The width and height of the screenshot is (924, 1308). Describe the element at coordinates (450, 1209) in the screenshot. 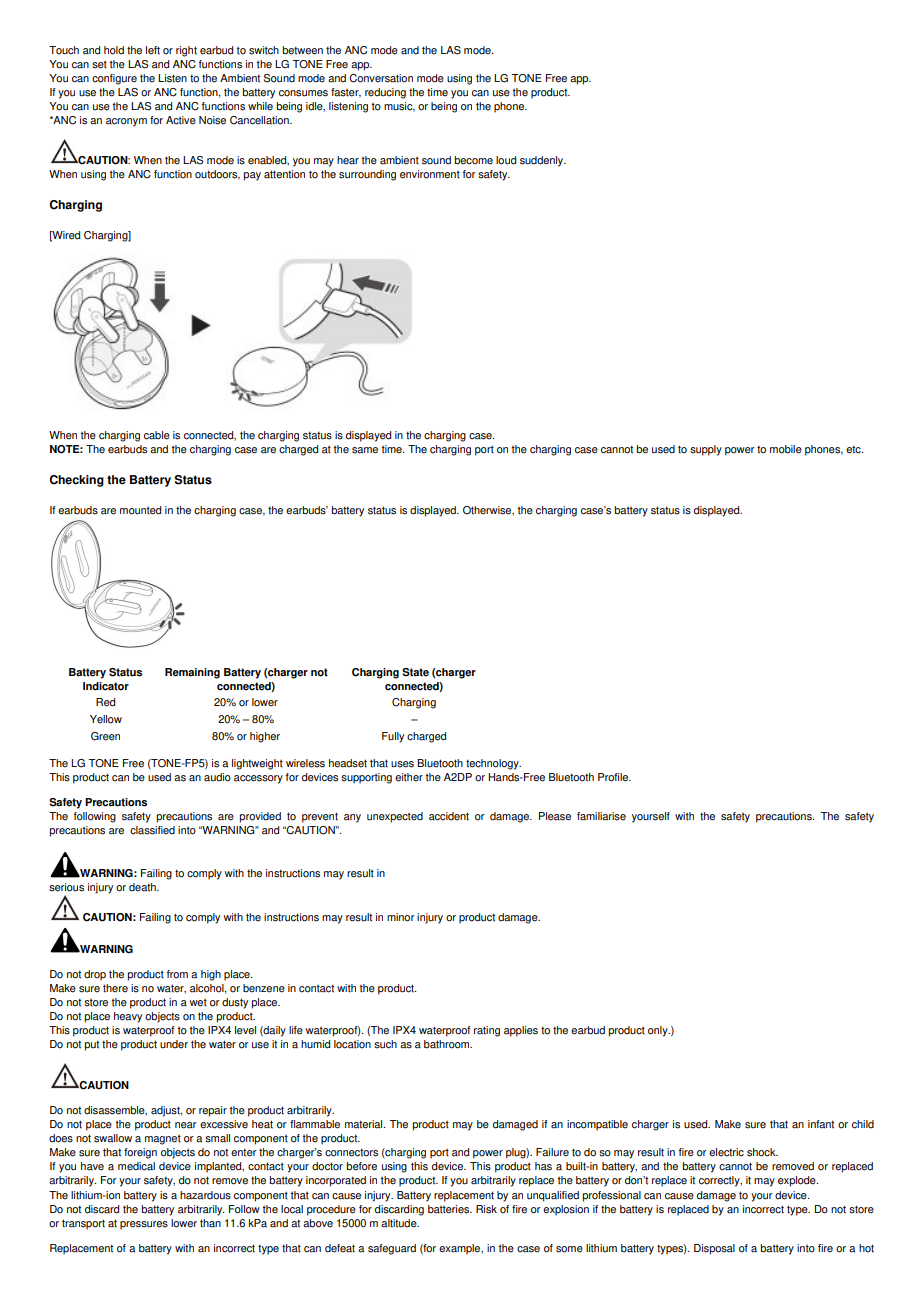

I see `batteries` at that location.
